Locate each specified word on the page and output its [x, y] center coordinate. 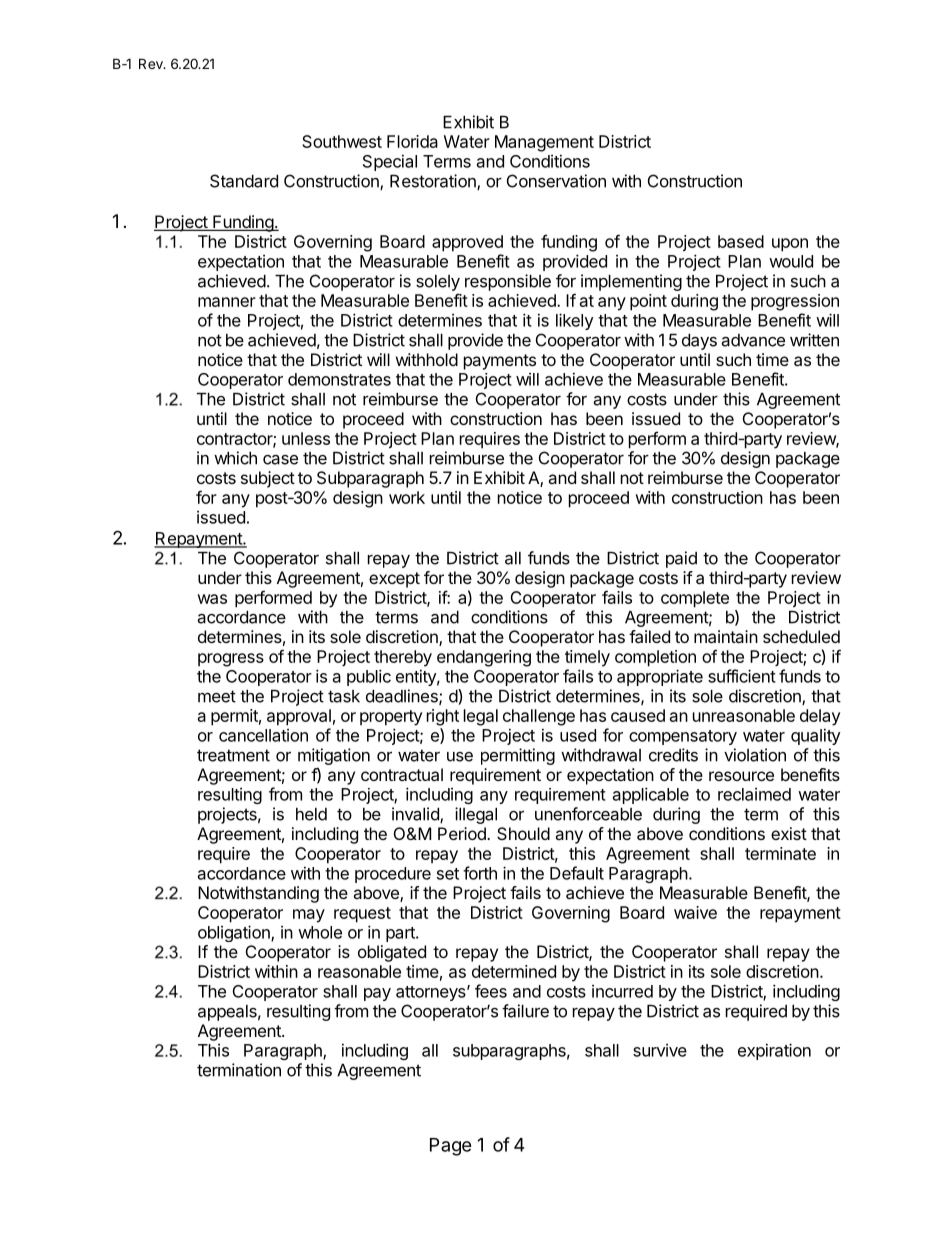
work [407, 497]
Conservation [556, 181]
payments [500, 362]
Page [451, 1147]
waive [695, 912]
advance [753, 340]
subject [268, 479]
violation [755, 755]
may [309, 916]
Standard [244, 181]
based [741, 241]
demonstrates [339, 379]
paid [681, 559]
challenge [539, 717]
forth [480, 873]
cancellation [263, 735]
